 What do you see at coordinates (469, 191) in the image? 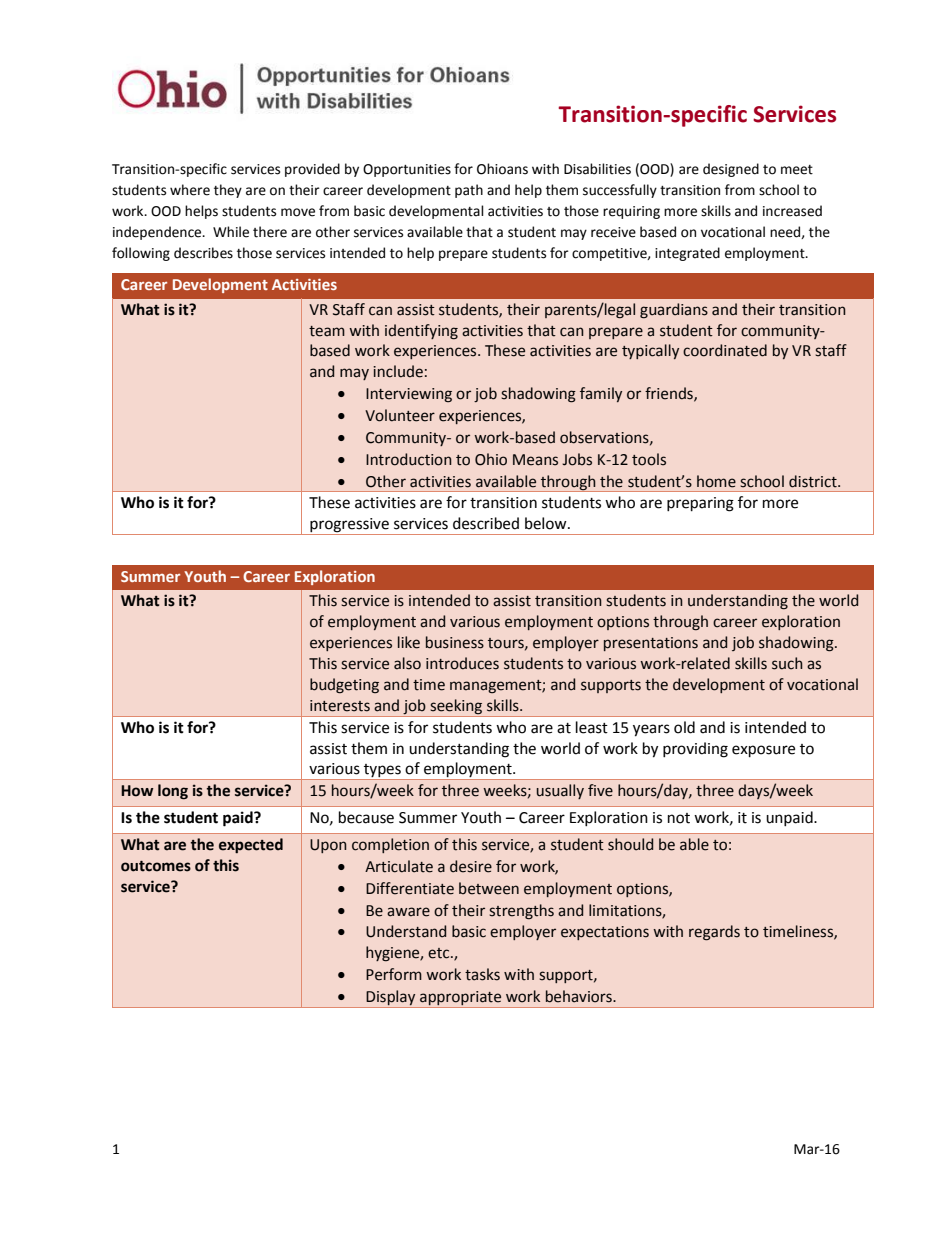
I see `path` at bounding box center [469, 191].
